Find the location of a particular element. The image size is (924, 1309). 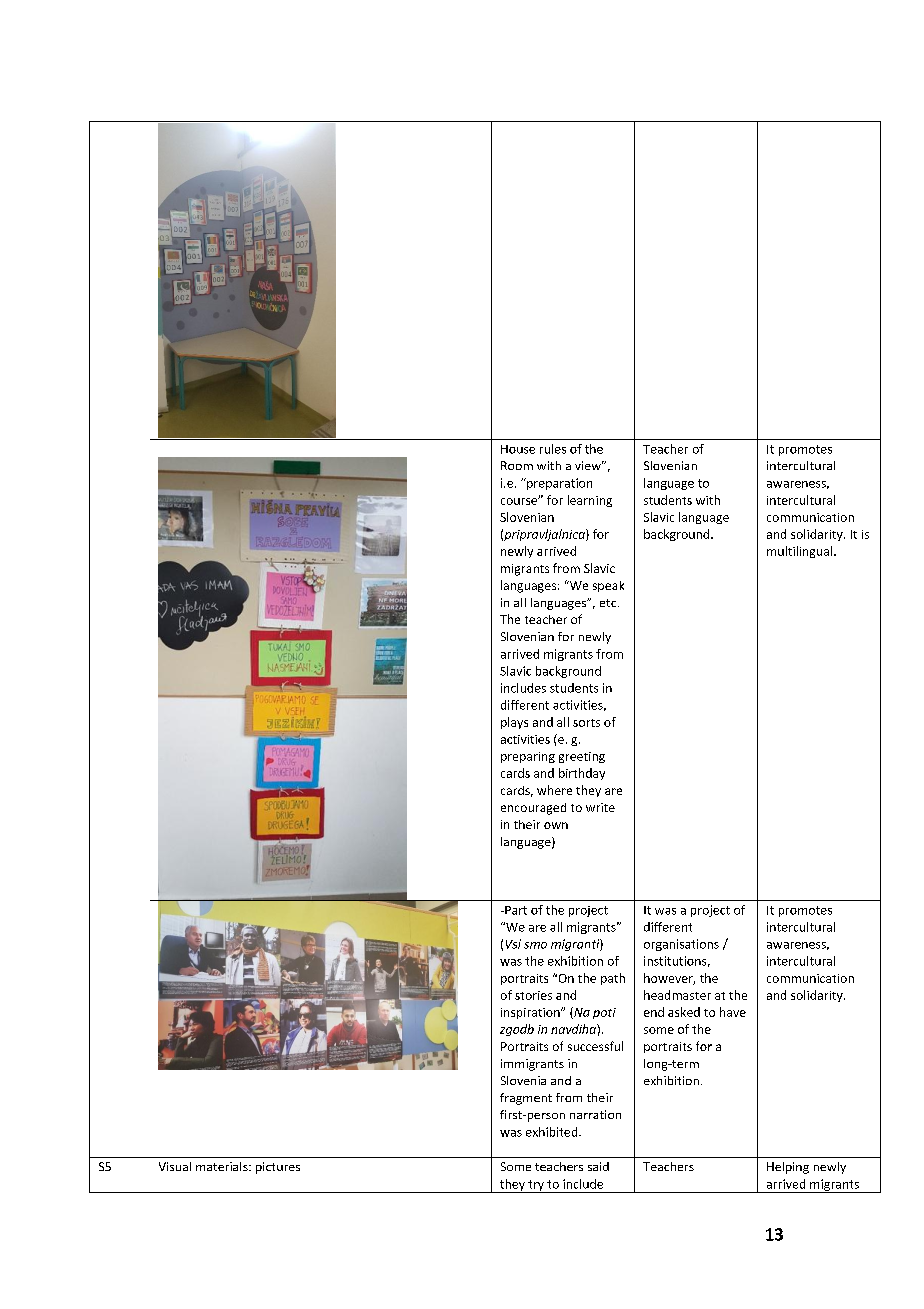

Helping is located at coordinates (788, 1168).
